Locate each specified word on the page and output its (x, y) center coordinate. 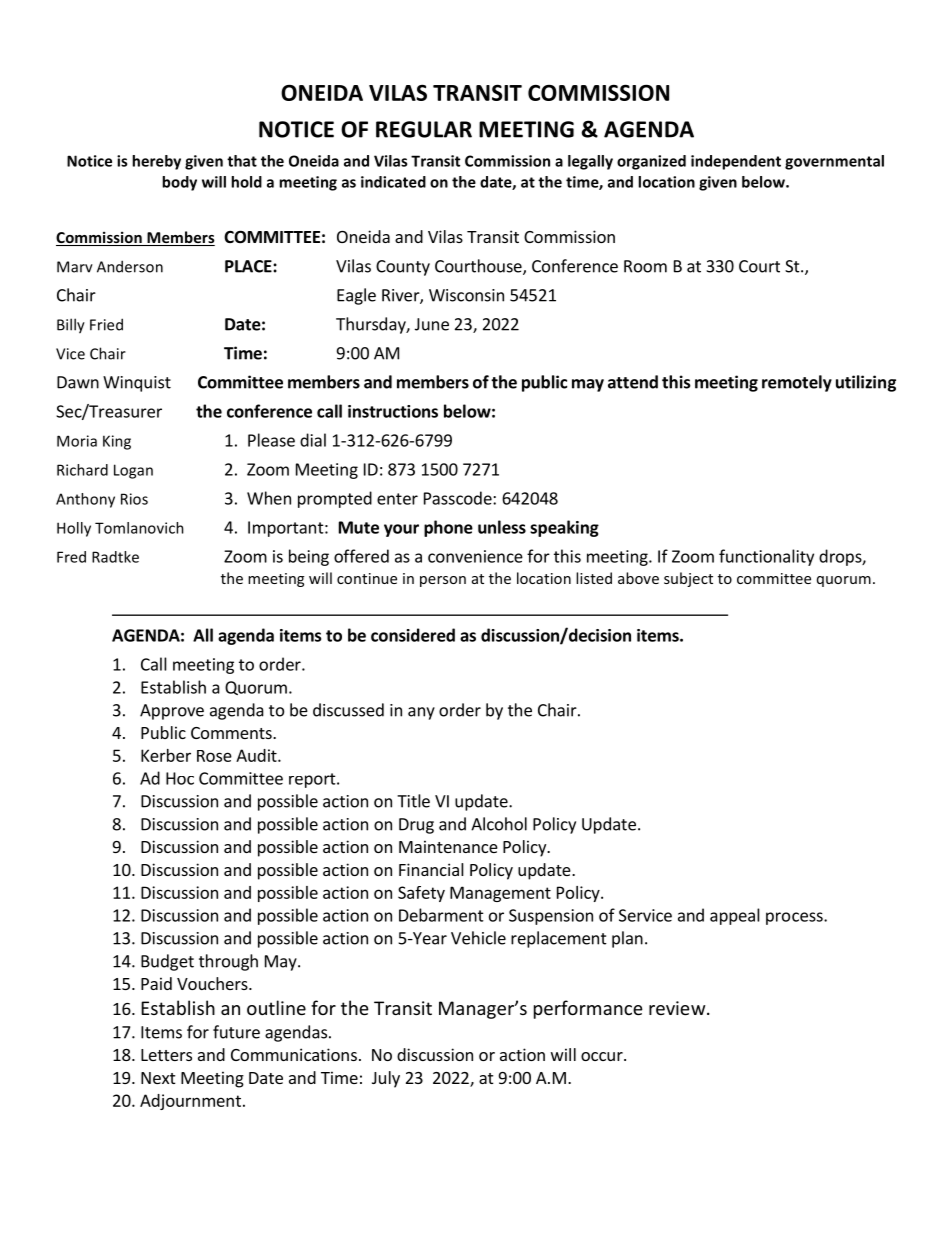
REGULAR (424, 129)
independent (736, 162)
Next (158, 1078)
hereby (156, 162)
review (678, 1008)
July (386, 1079)
